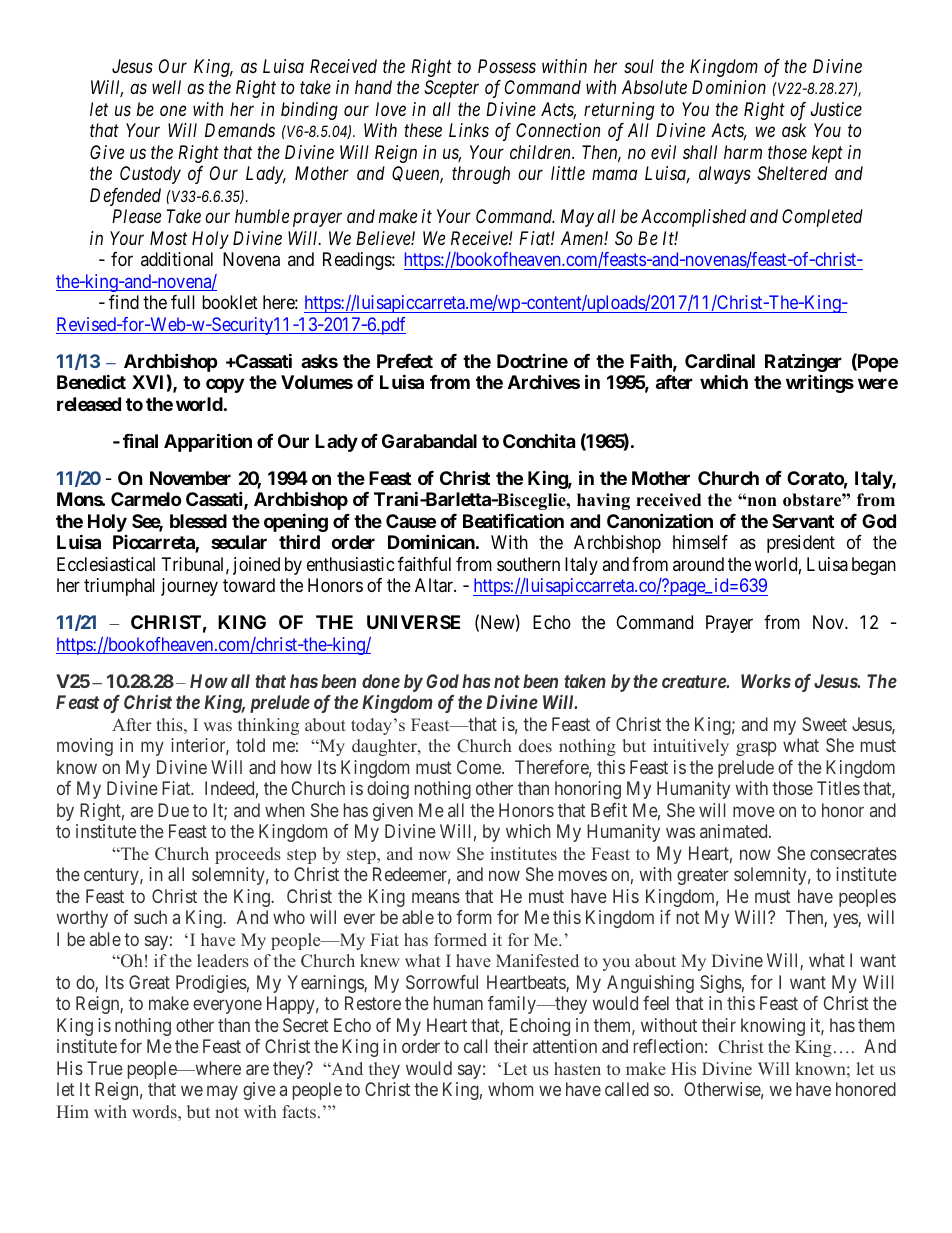  What do you see at coordinates (105, 1068) in the page?
I see `True` at bounding box center [105, 1068].
